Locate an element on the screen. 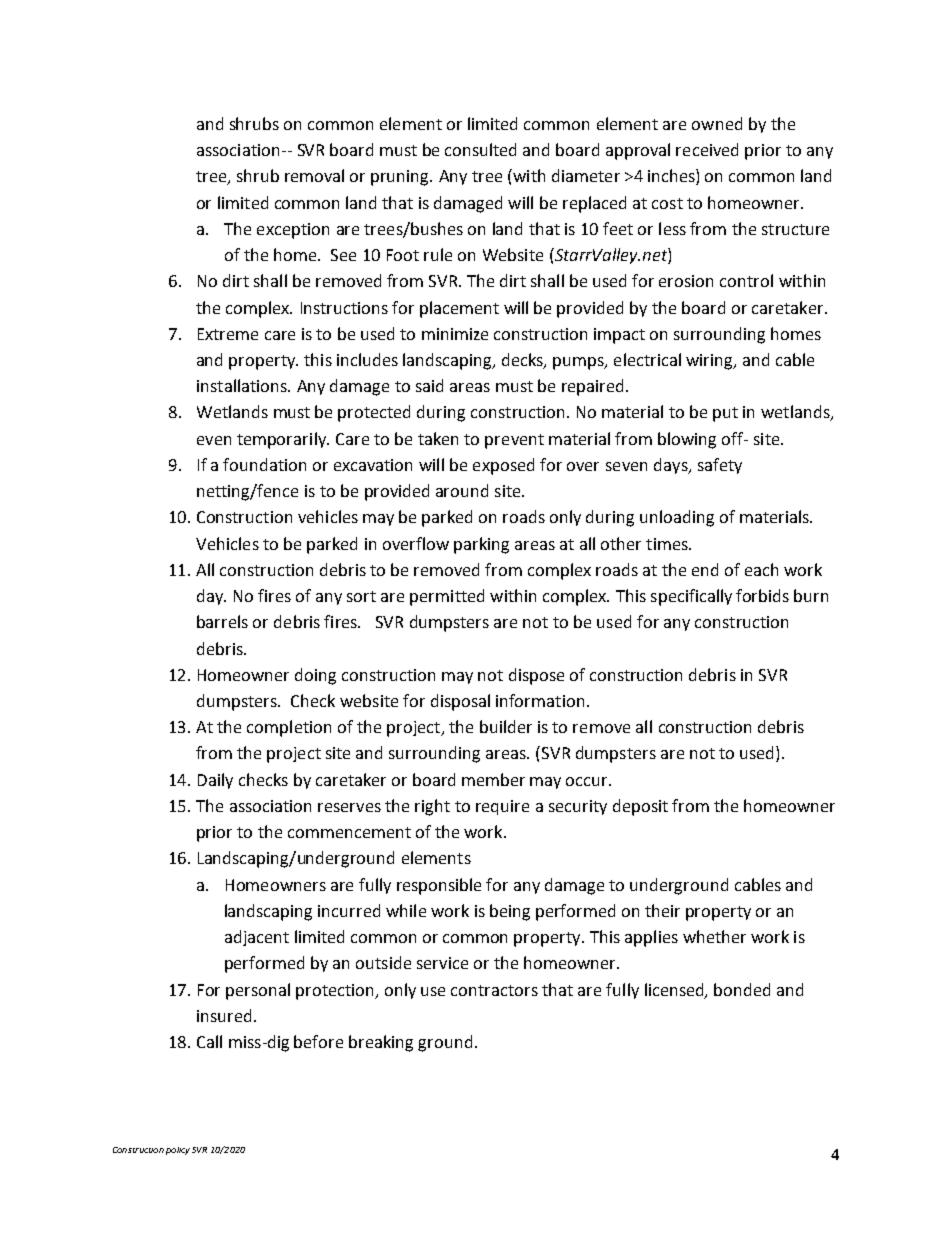  bonded is located at coordinates (742, 989).
